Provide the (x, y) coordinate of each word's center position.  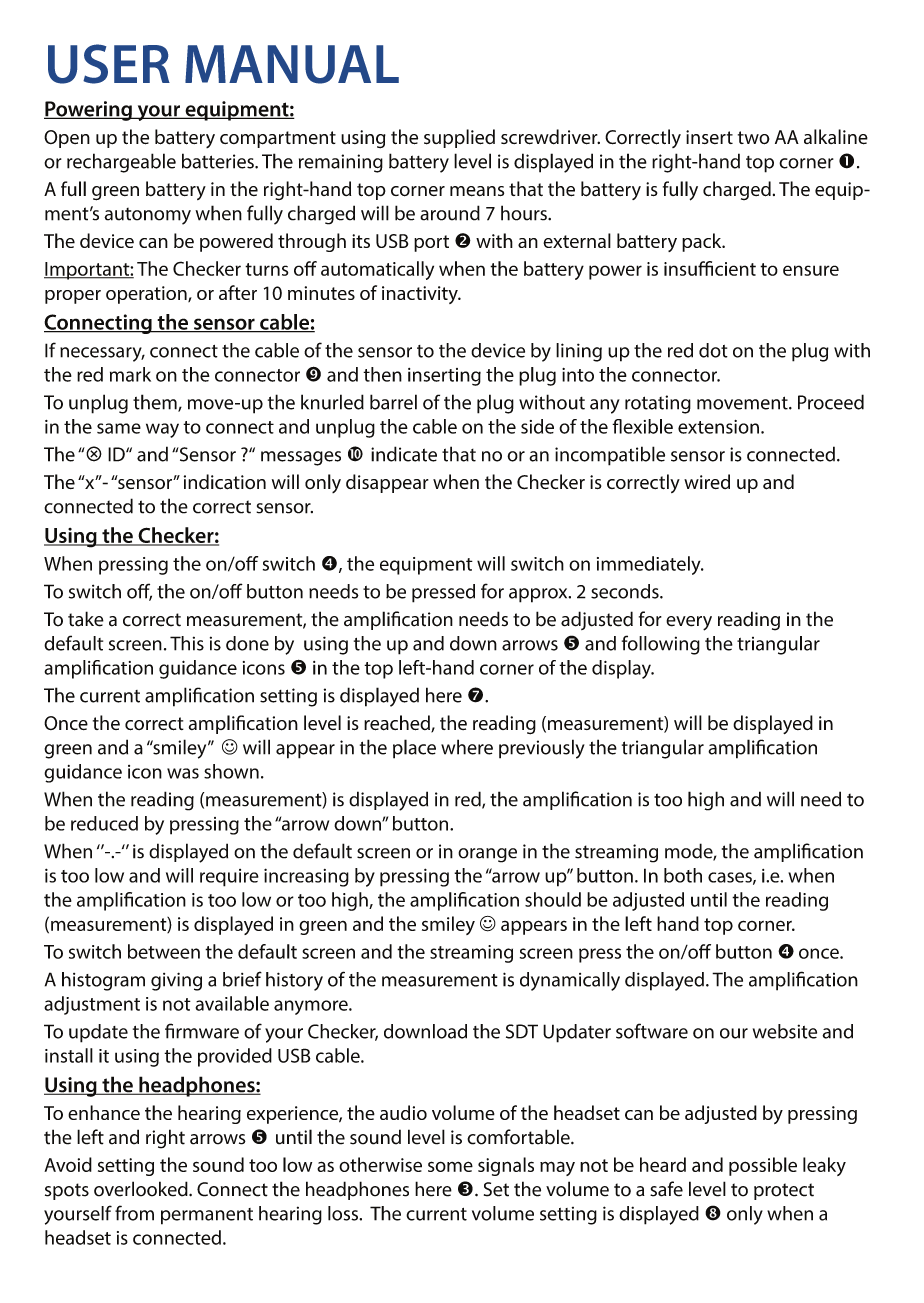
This (187, 643)
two (754, 138)
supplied (459, 138)
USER (109, 64)
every (689, 623)
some (450, 1166)
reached (398, 724)
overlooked (142, 1189)
